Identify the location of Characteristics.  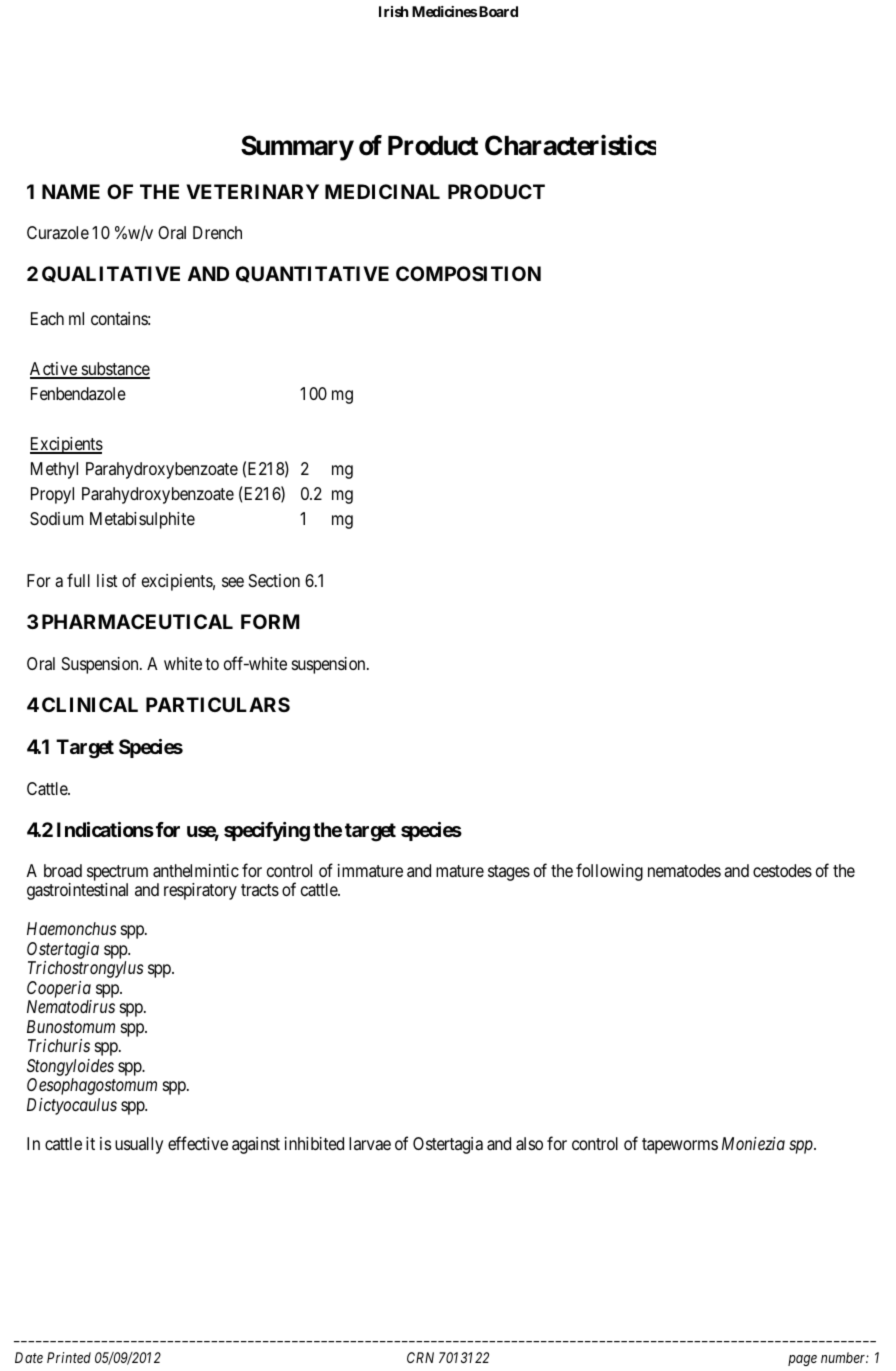
(570, 145).
